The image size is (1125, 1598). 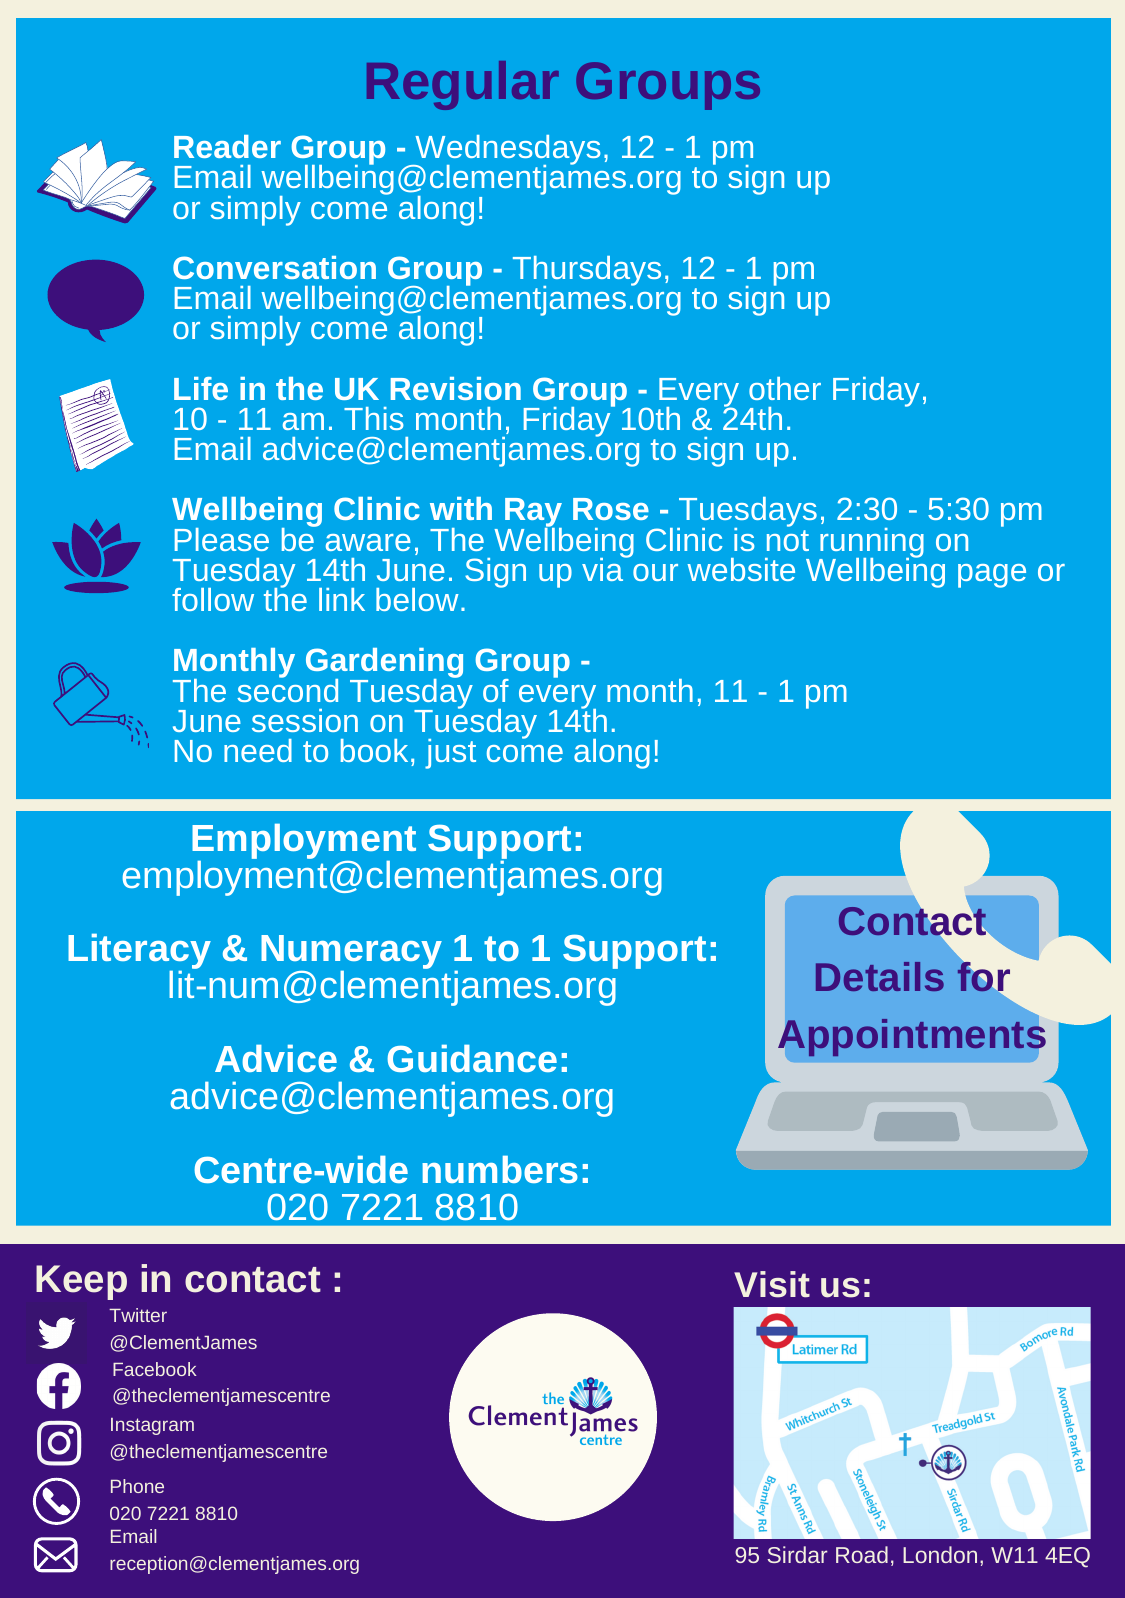 What do you see at coordinates (871, 544) in the document?
I see `running` at bounding box center [871, 544].
